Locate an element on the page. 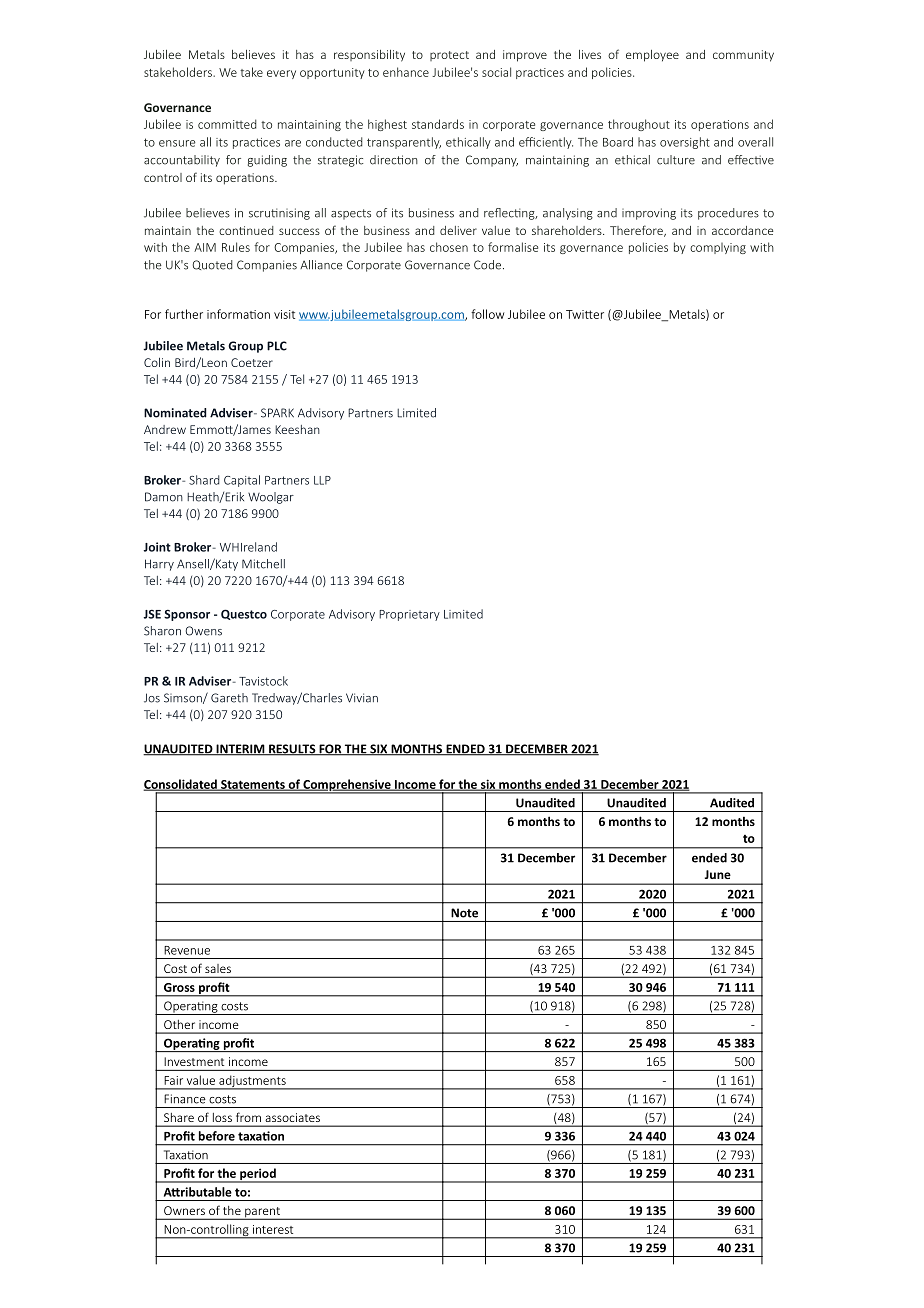 The width and height of the document is (924, 1308). employee is located at coordinates (652, 56).
